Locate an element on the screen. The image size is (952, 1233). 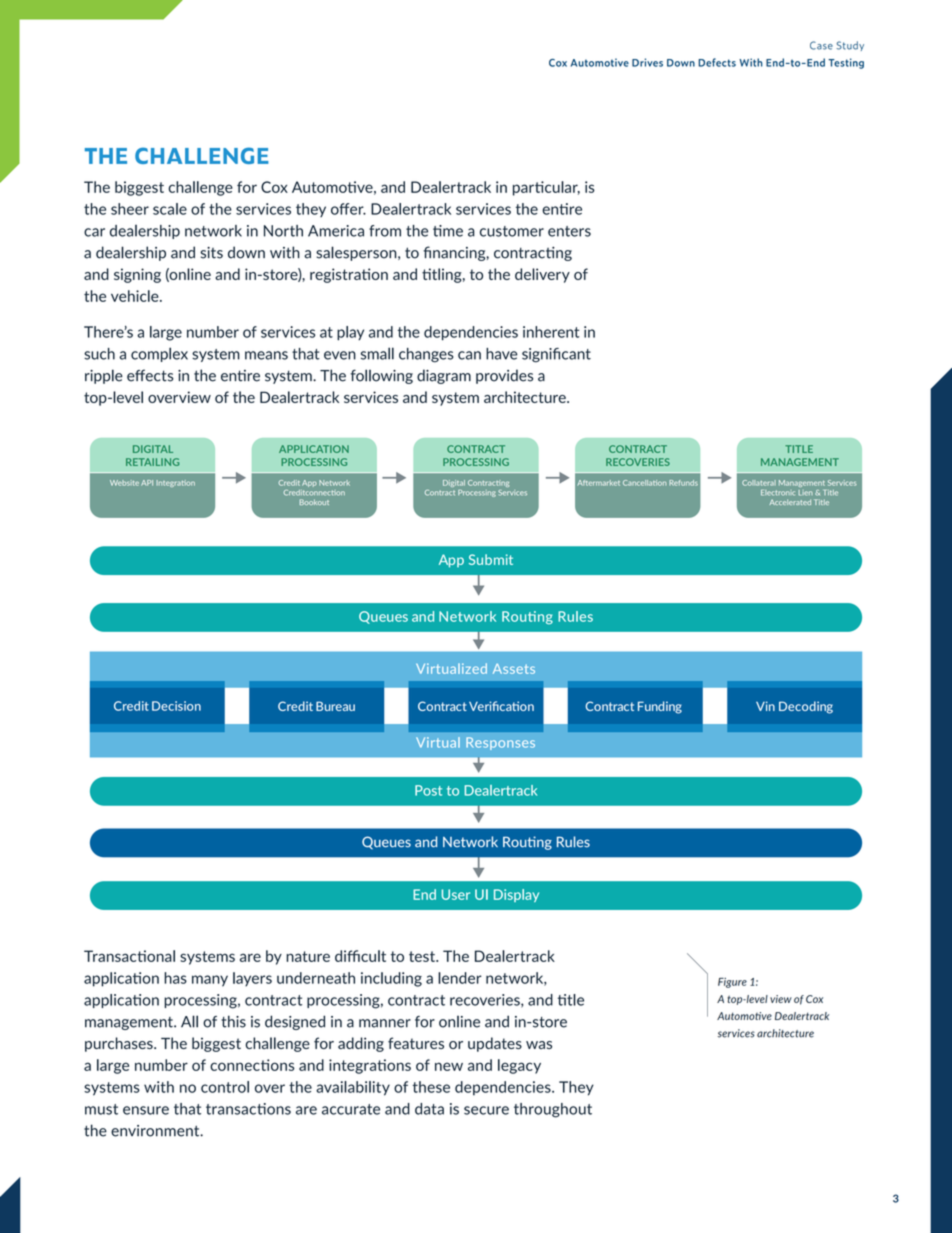
scale is located at coordinates (170, 209).
